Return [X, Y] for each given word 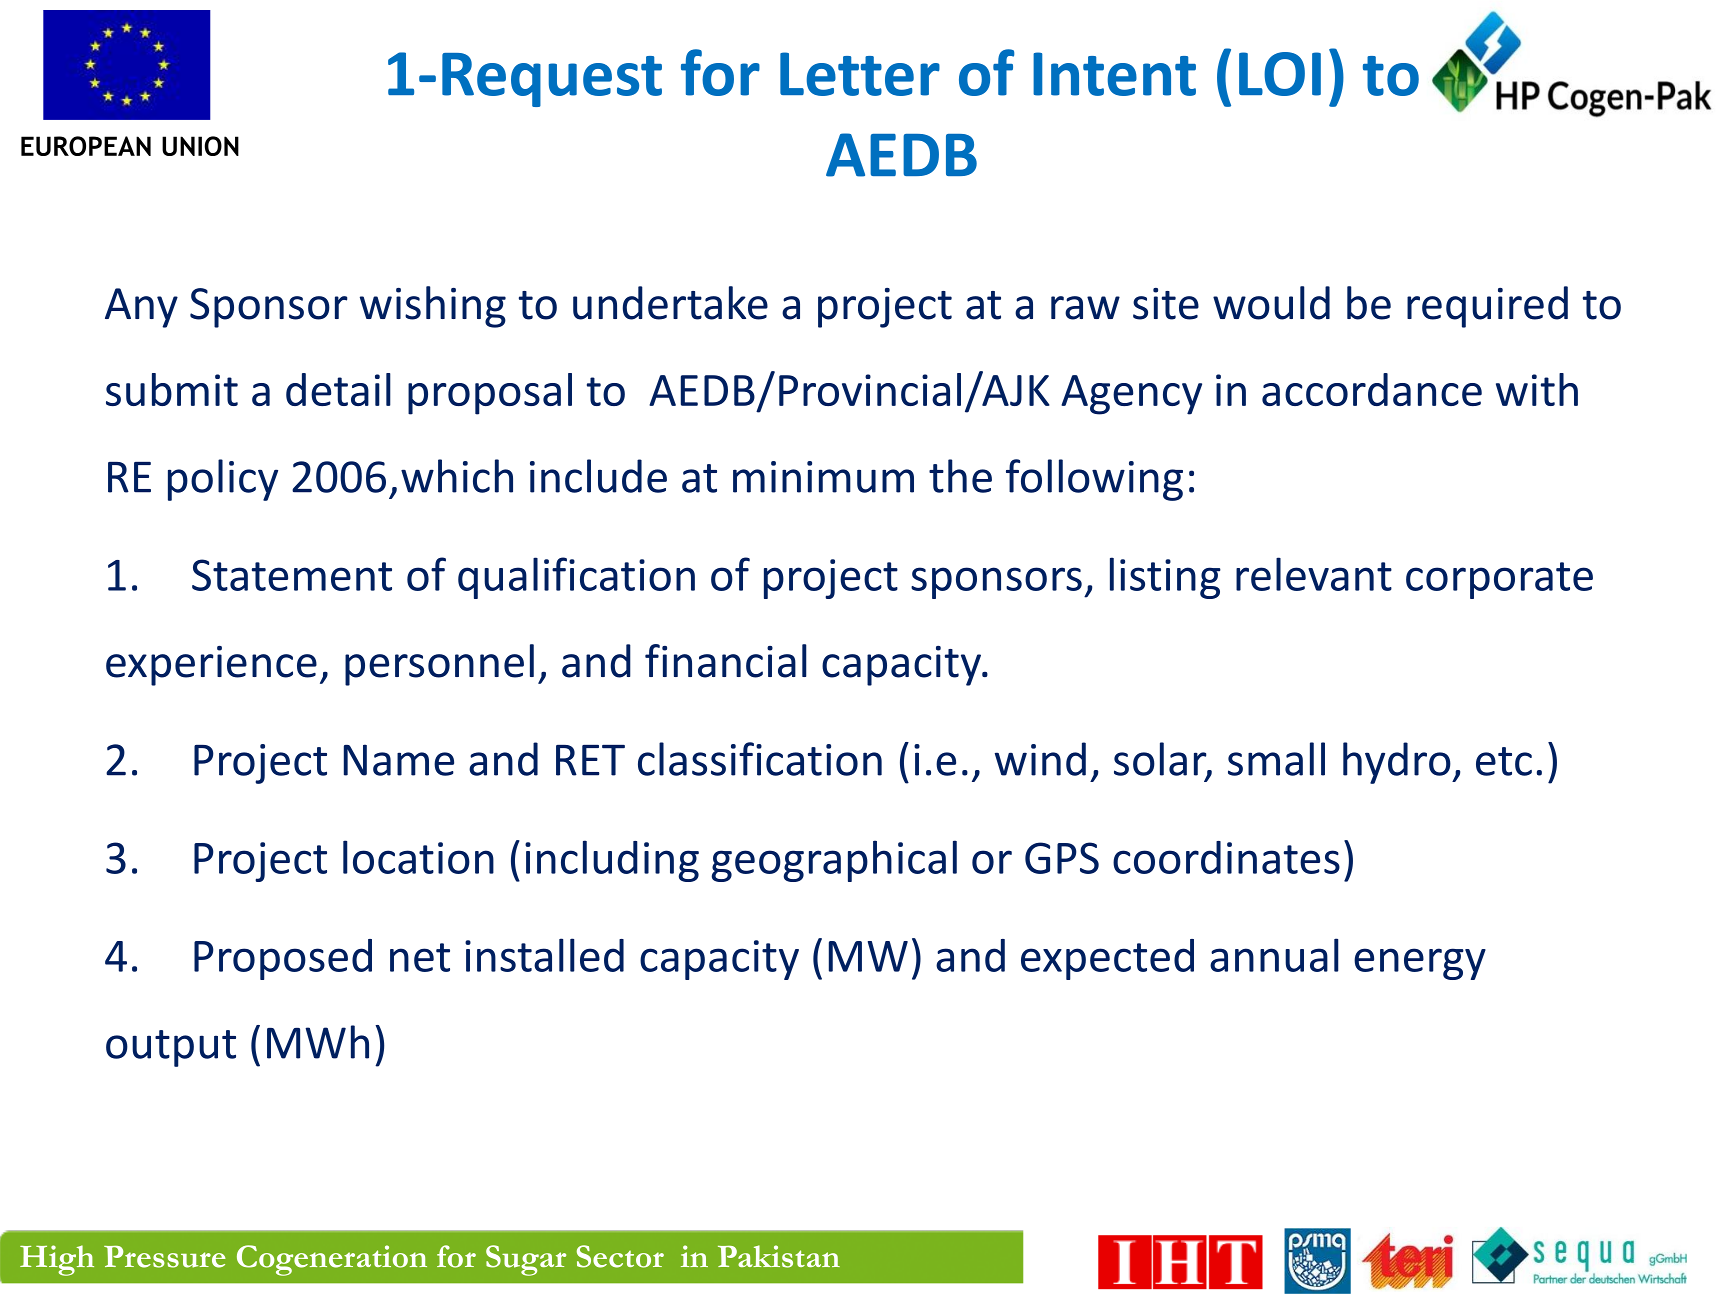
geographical [834, 861]
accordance [1372, 389]
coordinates [1226, 857]
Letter [860, 74]
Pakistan [779, 1256]
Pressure [165, 1257]
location [418, 857]
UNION [200, 146]
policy [223, 480]
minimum [823, 477]
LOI [1280, 74]
